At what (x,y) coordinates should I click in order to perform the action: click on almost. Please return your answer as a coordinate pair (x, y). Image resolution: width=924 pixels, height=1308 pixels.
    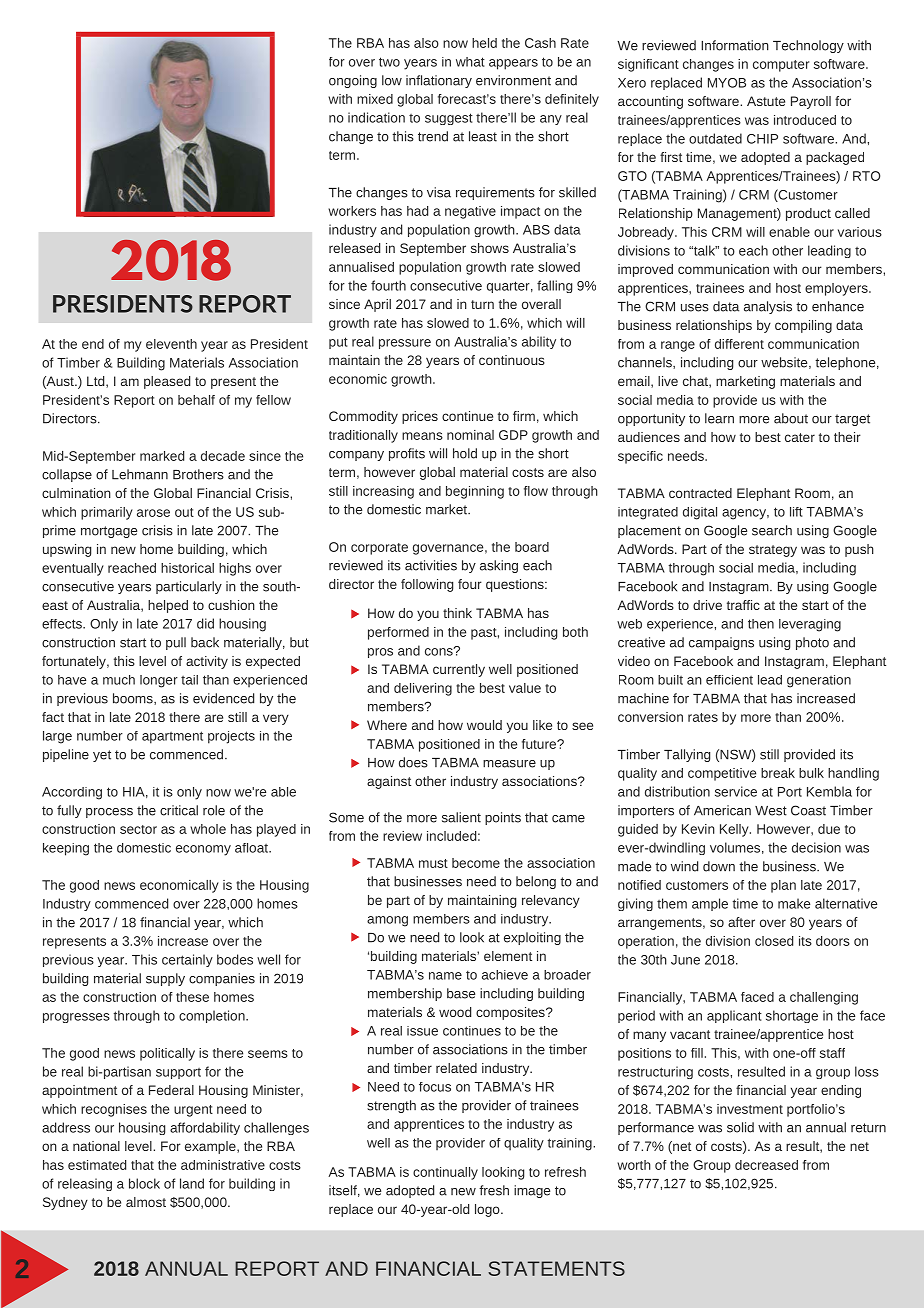
    Looking at the image, I should click on (146, 1202).
